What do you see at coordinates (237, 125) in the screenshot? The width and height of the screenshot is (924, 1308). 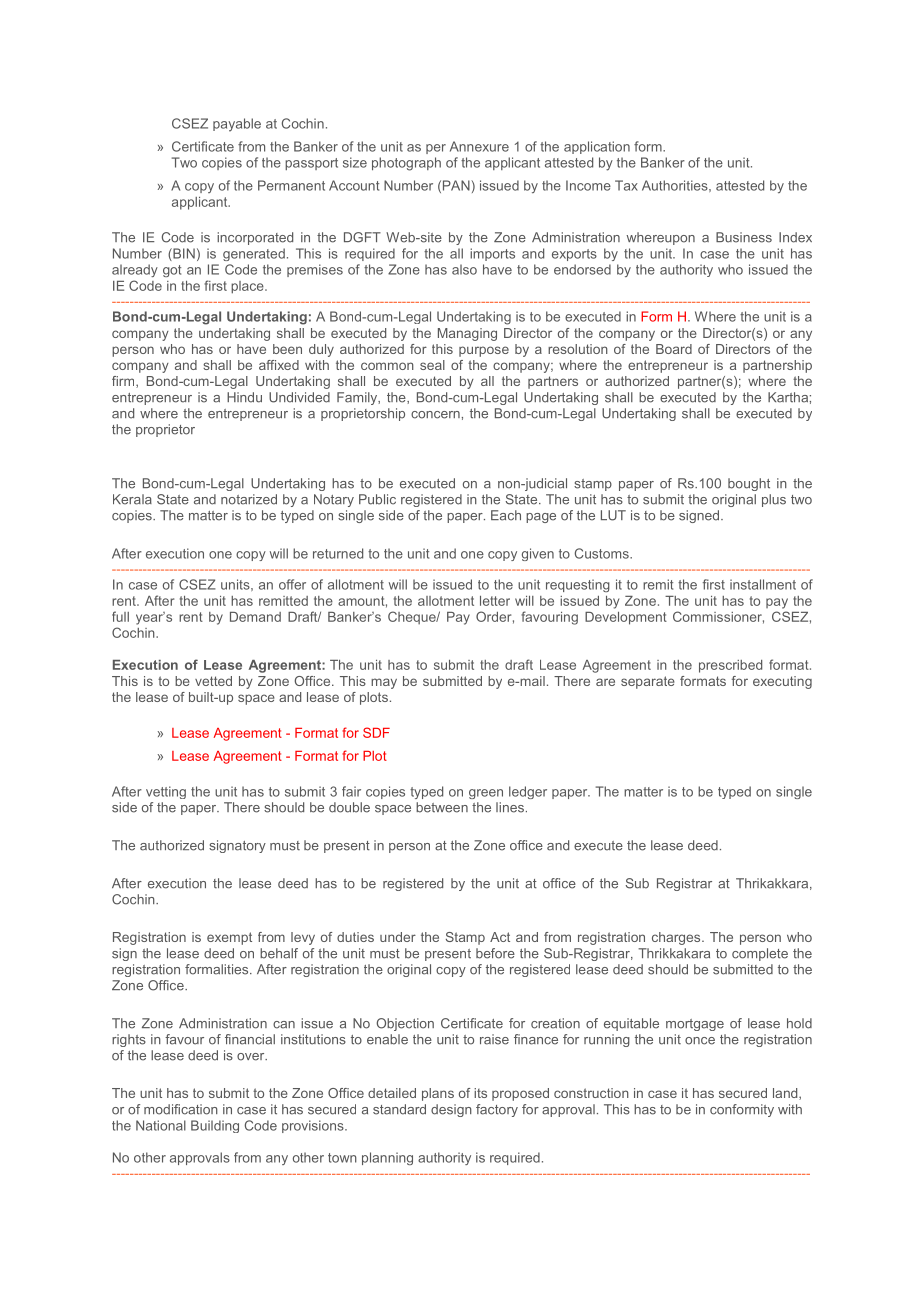 I see `payable` at bounding box center [237, 125].
